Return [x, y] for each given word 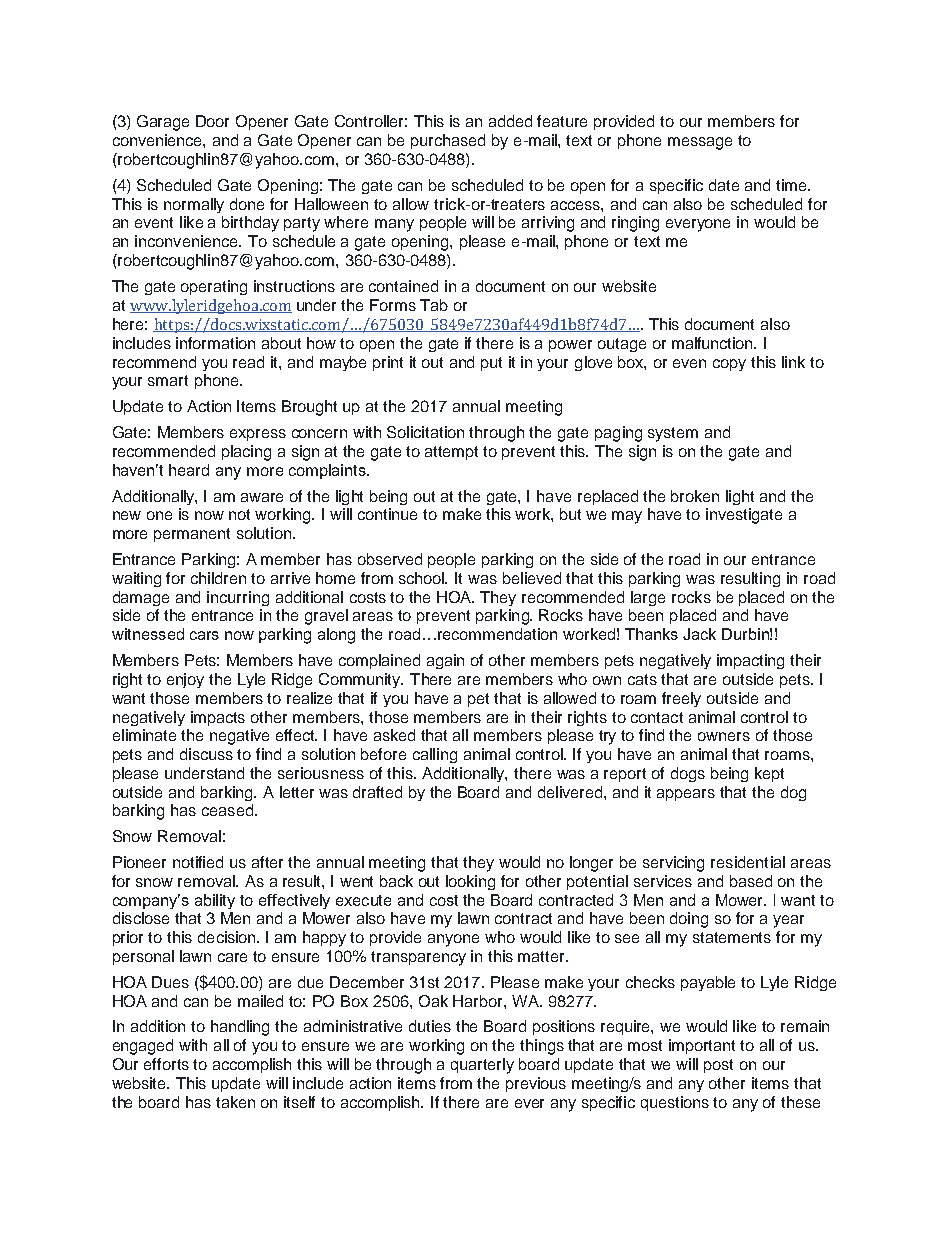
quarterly [482, 1066]
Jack [699, 634]
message [700, 143]
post [718, 1066]
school [423, 578]
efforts [166, 1064]
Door [212, 121]
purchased [448, 141]
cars [204, 635]
